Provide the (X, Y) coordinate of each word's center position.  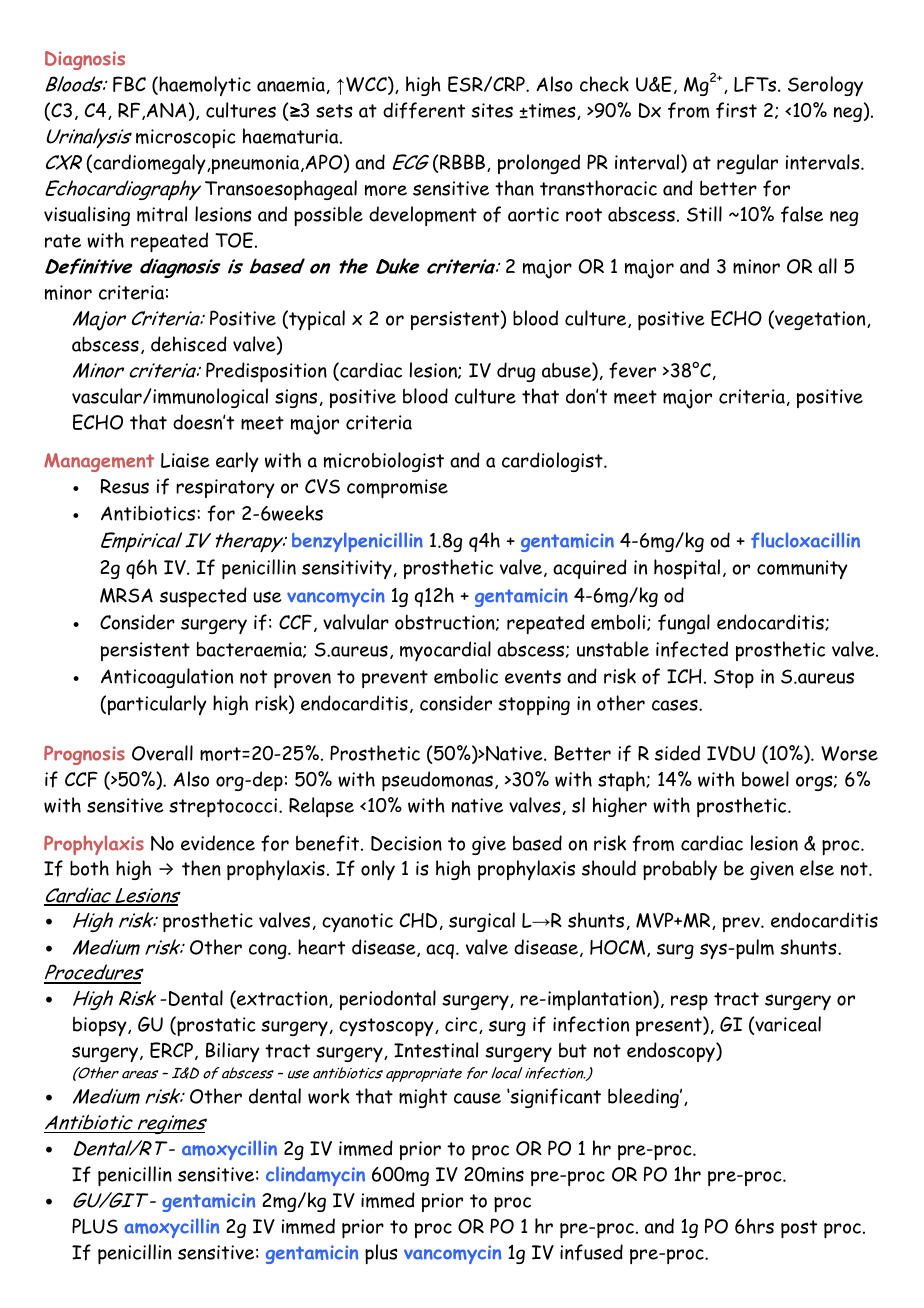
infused (591, 1252)
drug (516, 372)
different (424, 110)
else (817, 868)
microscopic (185, 138)
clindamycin (315, 1176)
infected (692, 649)
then (201, 868)
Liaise (185, 460)
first (736, 110)
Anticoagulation (167, 678)
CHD (418, 920)
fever (632, 370)
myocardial (445, 651)
